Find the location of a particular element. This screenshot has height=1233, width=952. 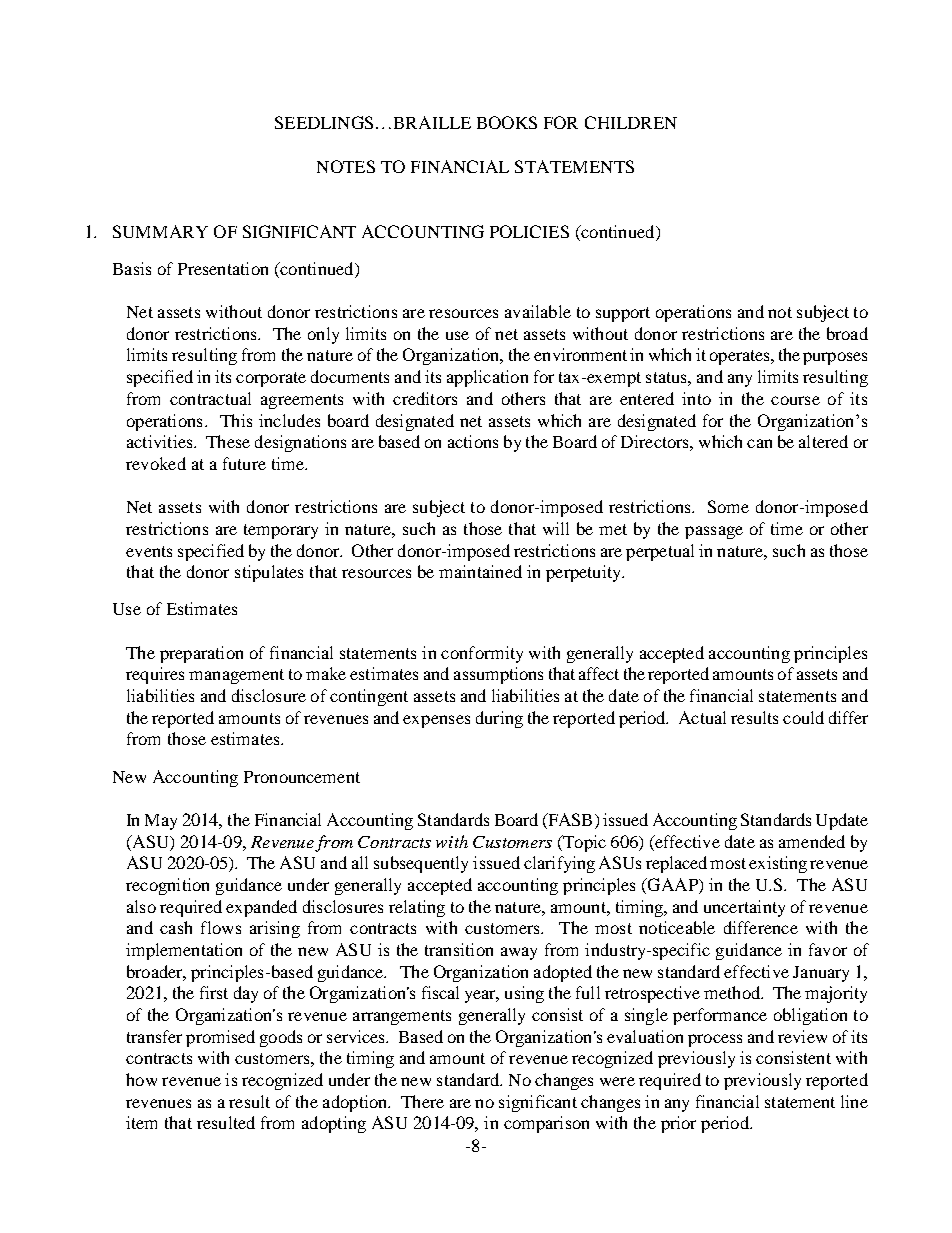

This is located at coordinates (236, 420).
